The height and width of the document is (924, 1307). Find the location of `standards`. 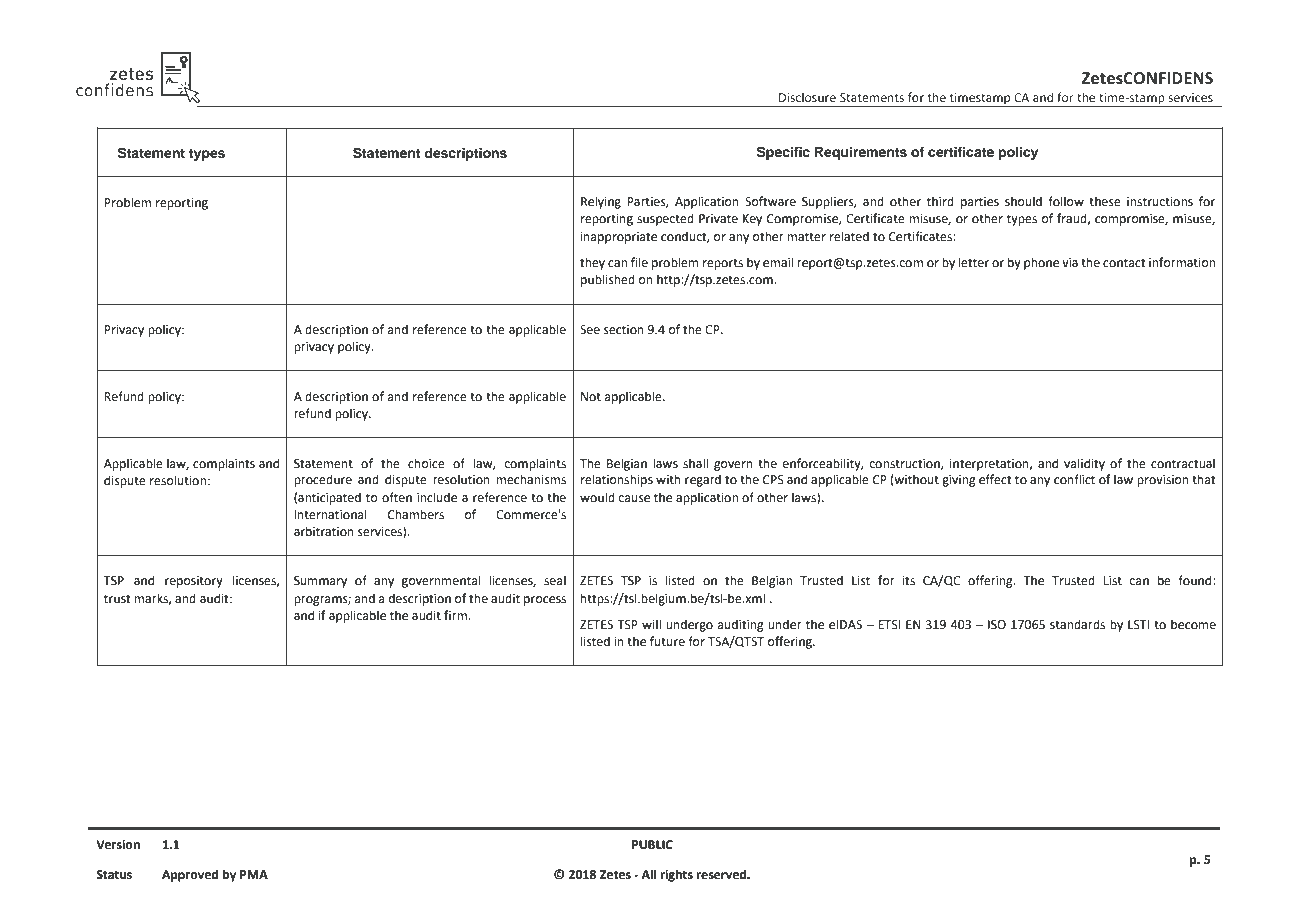

standards is located at coordinates (1077, 624).
